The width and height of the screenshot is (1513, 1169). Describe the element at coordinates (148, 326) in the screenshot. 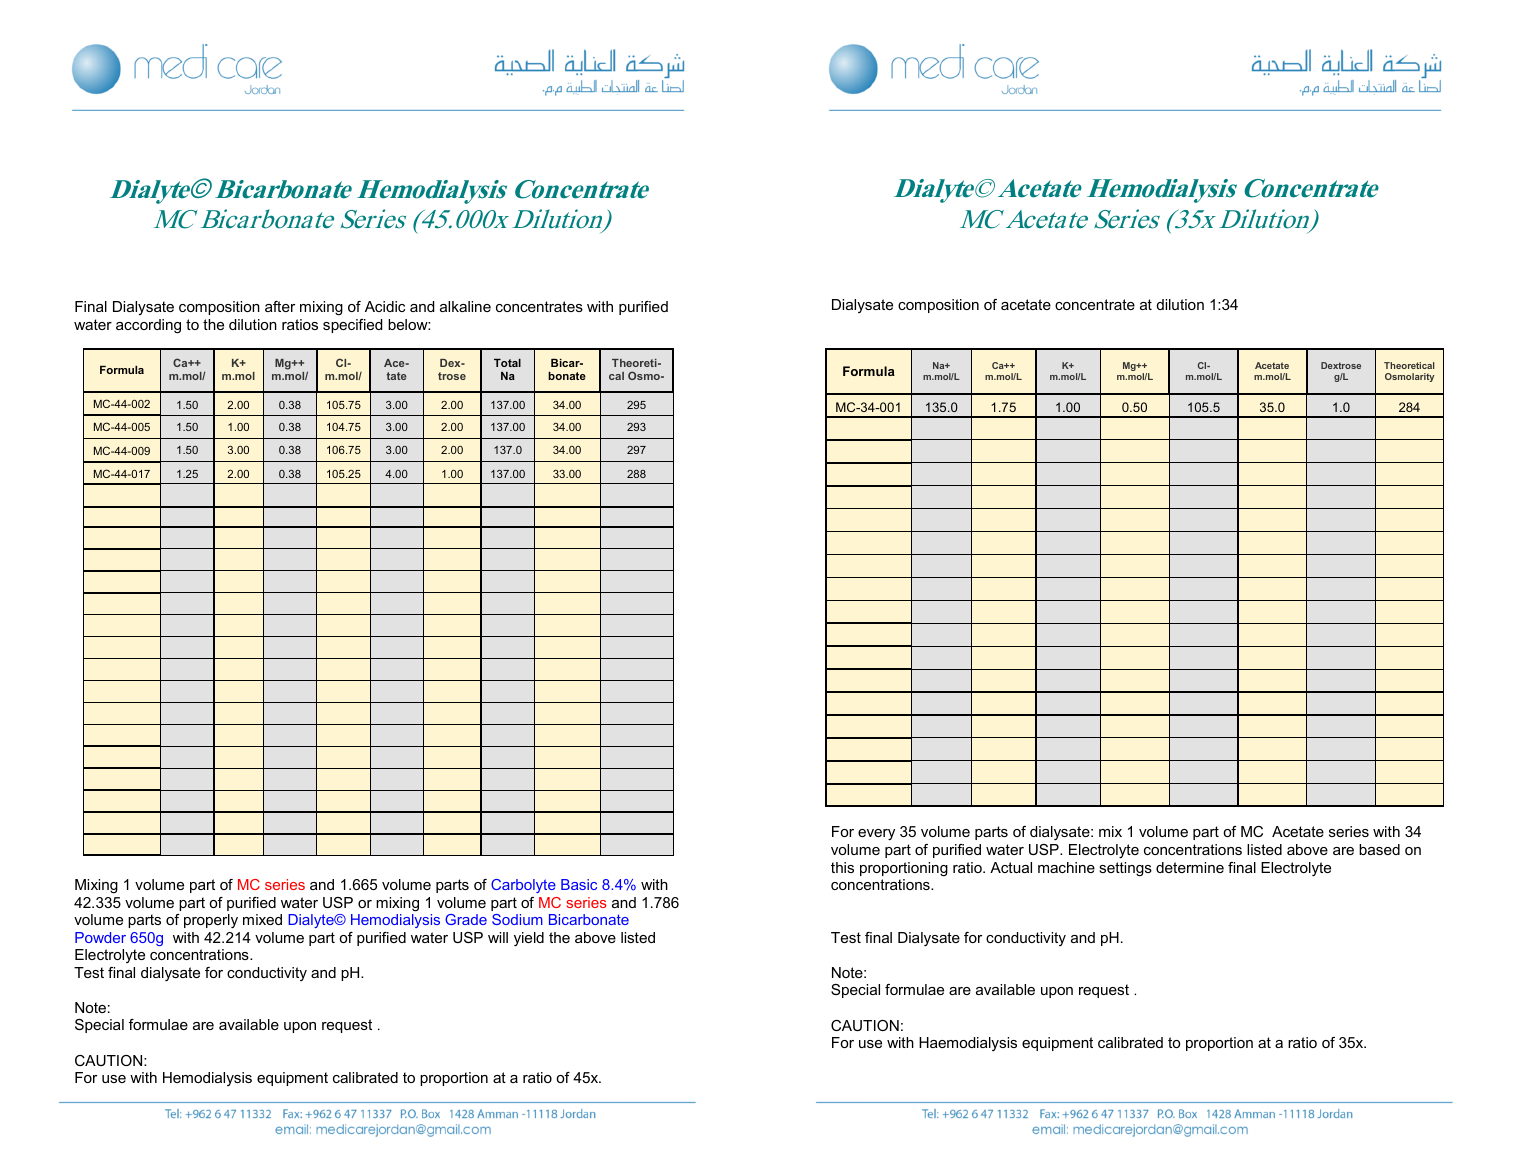

I see `according` at that location.
